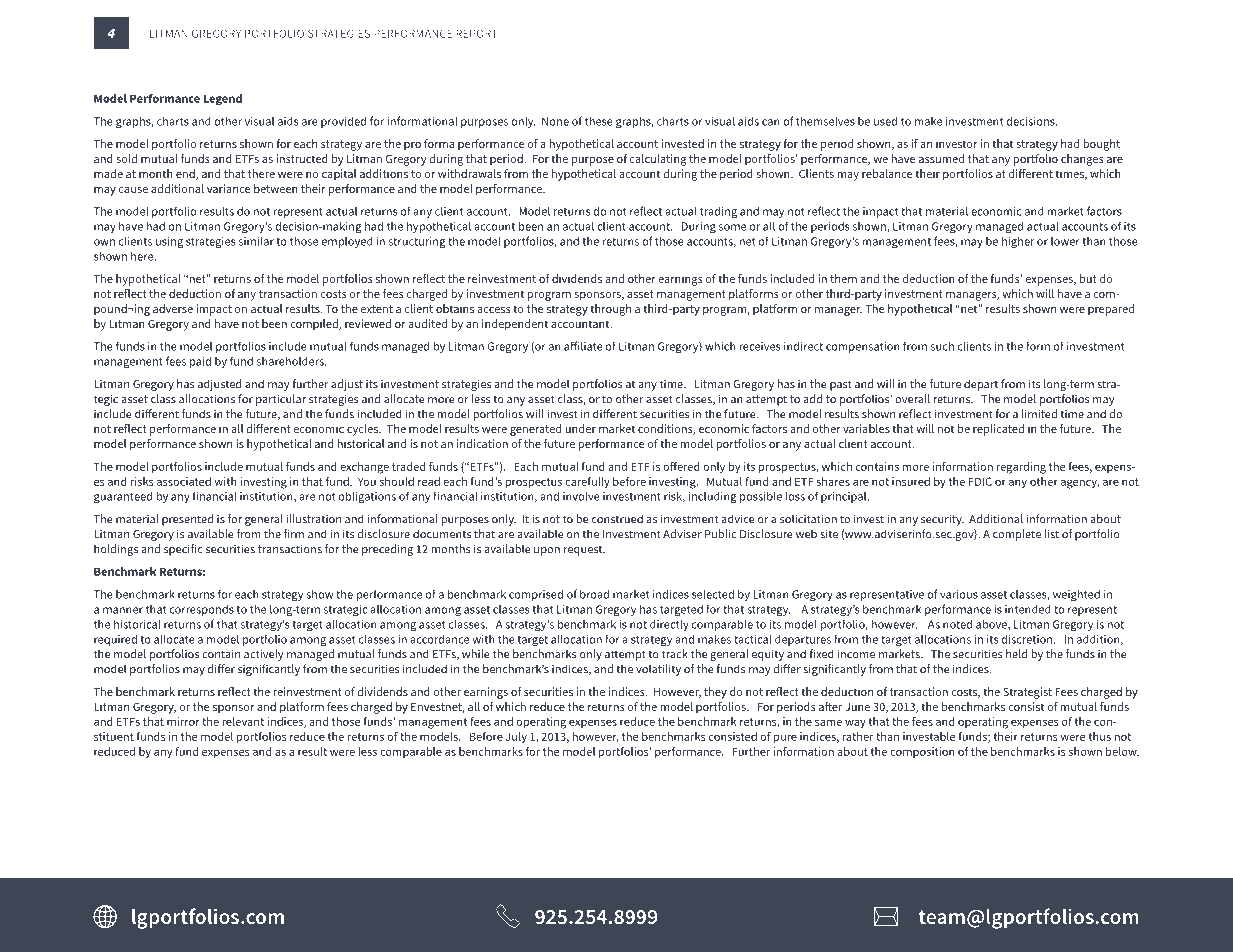 This document has height=952, width=1233. Describe the element at coordinates (243, 721) in the document. I see `relevant` at that location.
